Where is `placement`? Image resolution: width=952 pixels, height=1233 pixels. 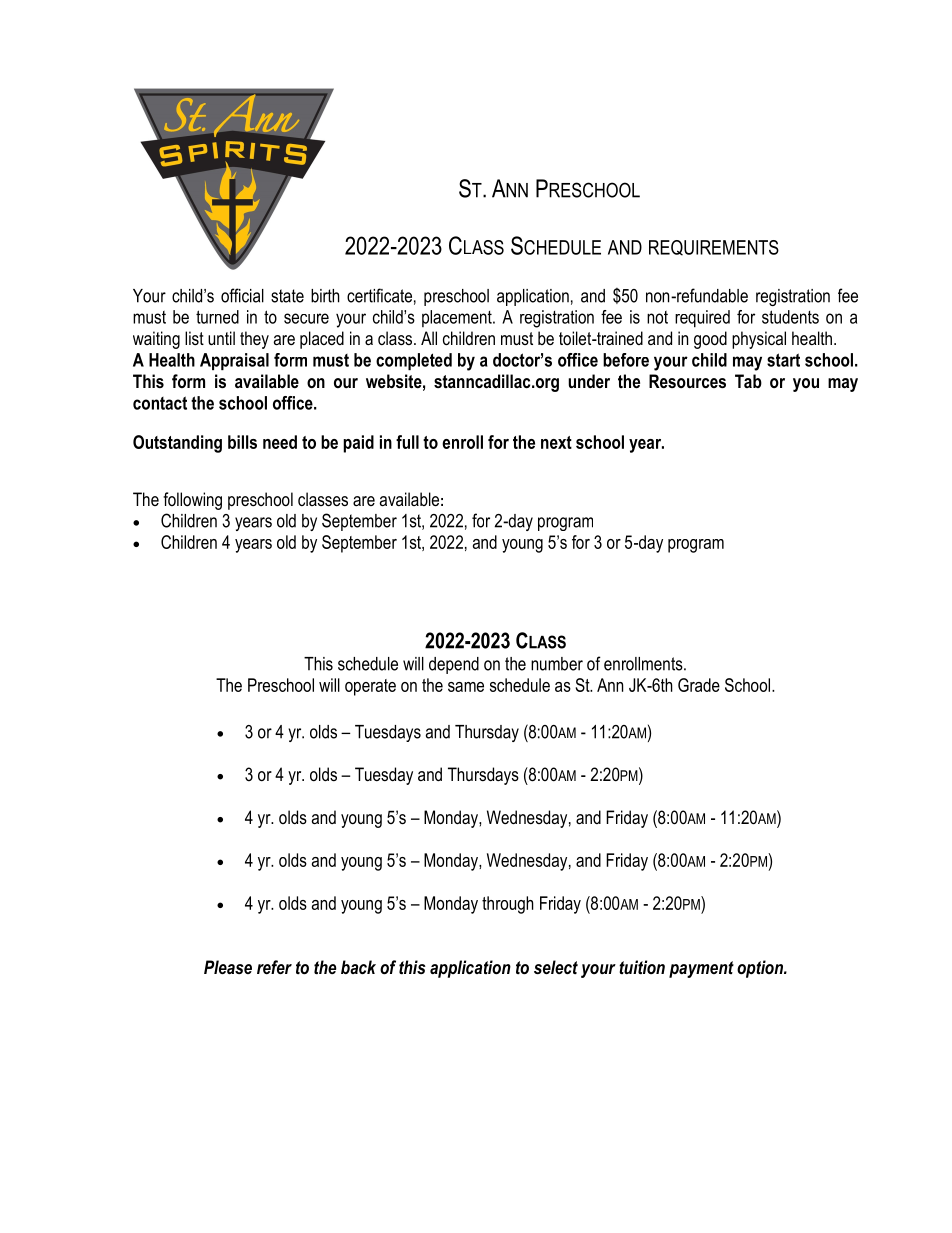 placement is located at coordinates (458, 318).
